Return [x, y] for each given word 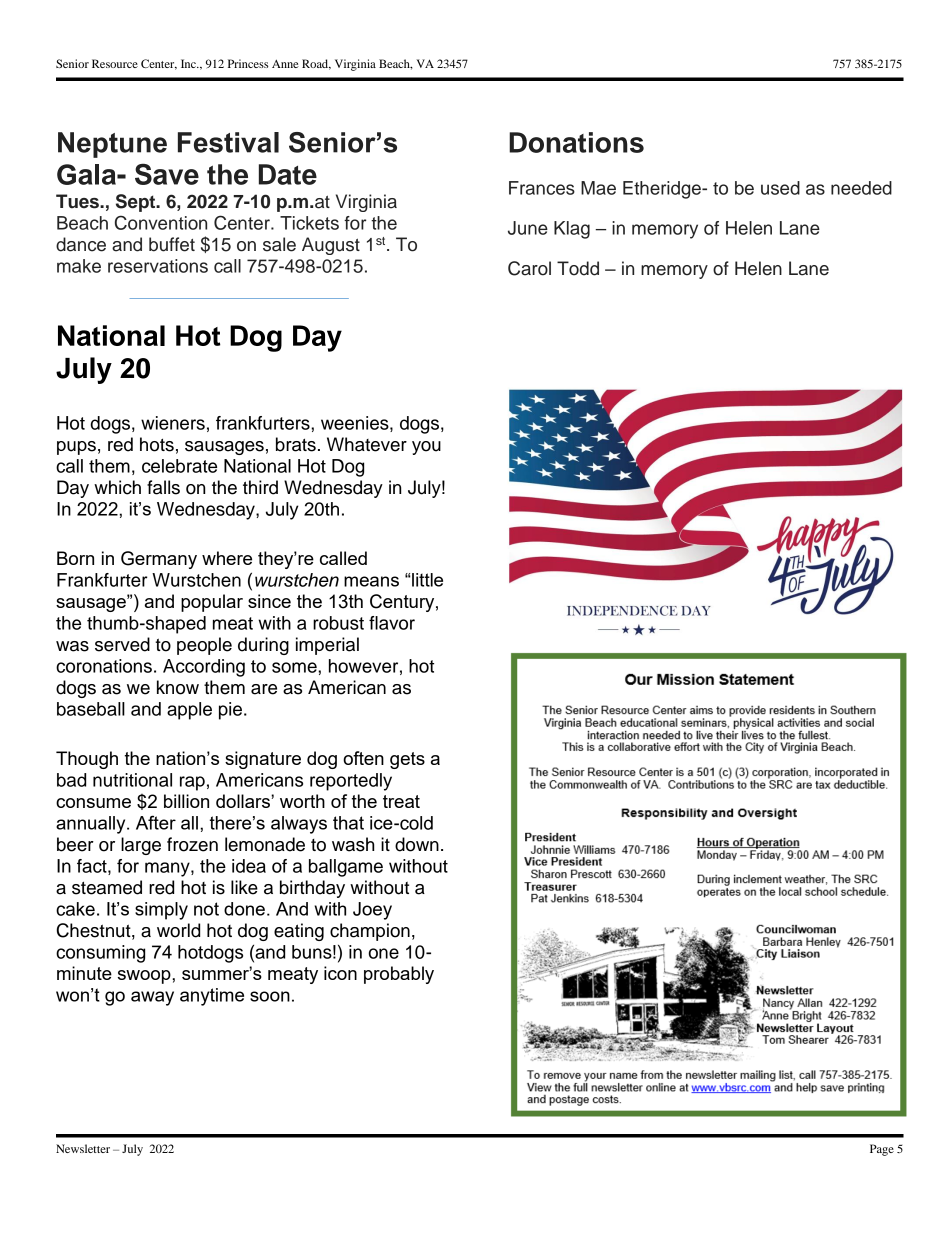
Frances [542, 188]
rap [192, 783]
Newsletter [83, 1148]
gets [407, 760]
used [780, 188]
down [417, 844]
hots [157, 444]
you [426, 448]
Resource [115, 63]
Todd [578, 268]
